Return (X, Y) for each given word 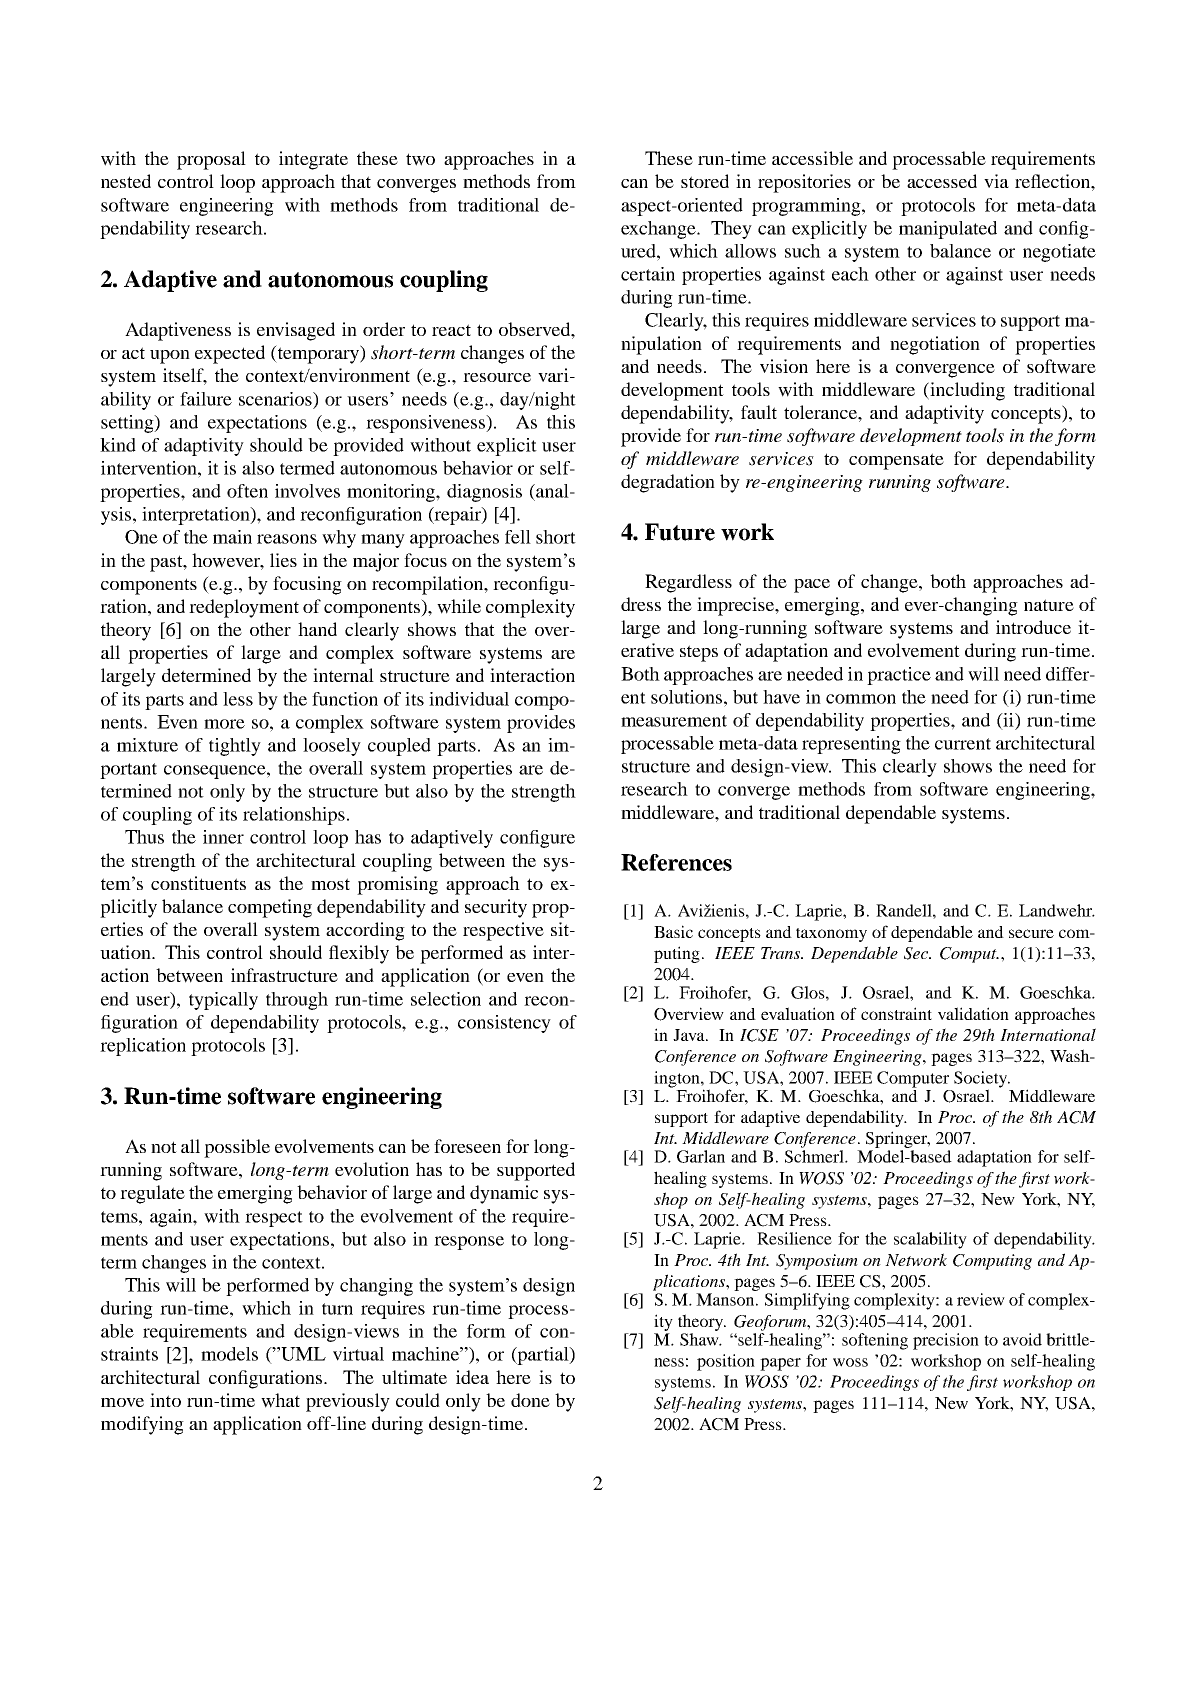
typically (223, 1001)
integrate (313, 160)
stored (705, 181)
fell (518, 537)
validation (973, 1013)
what (280, 1400)
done (530, 1400)
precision (946, 1341)
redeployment (244, 608)
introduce (1033, 627)
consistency (504, 1024)
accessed (942, 181)
